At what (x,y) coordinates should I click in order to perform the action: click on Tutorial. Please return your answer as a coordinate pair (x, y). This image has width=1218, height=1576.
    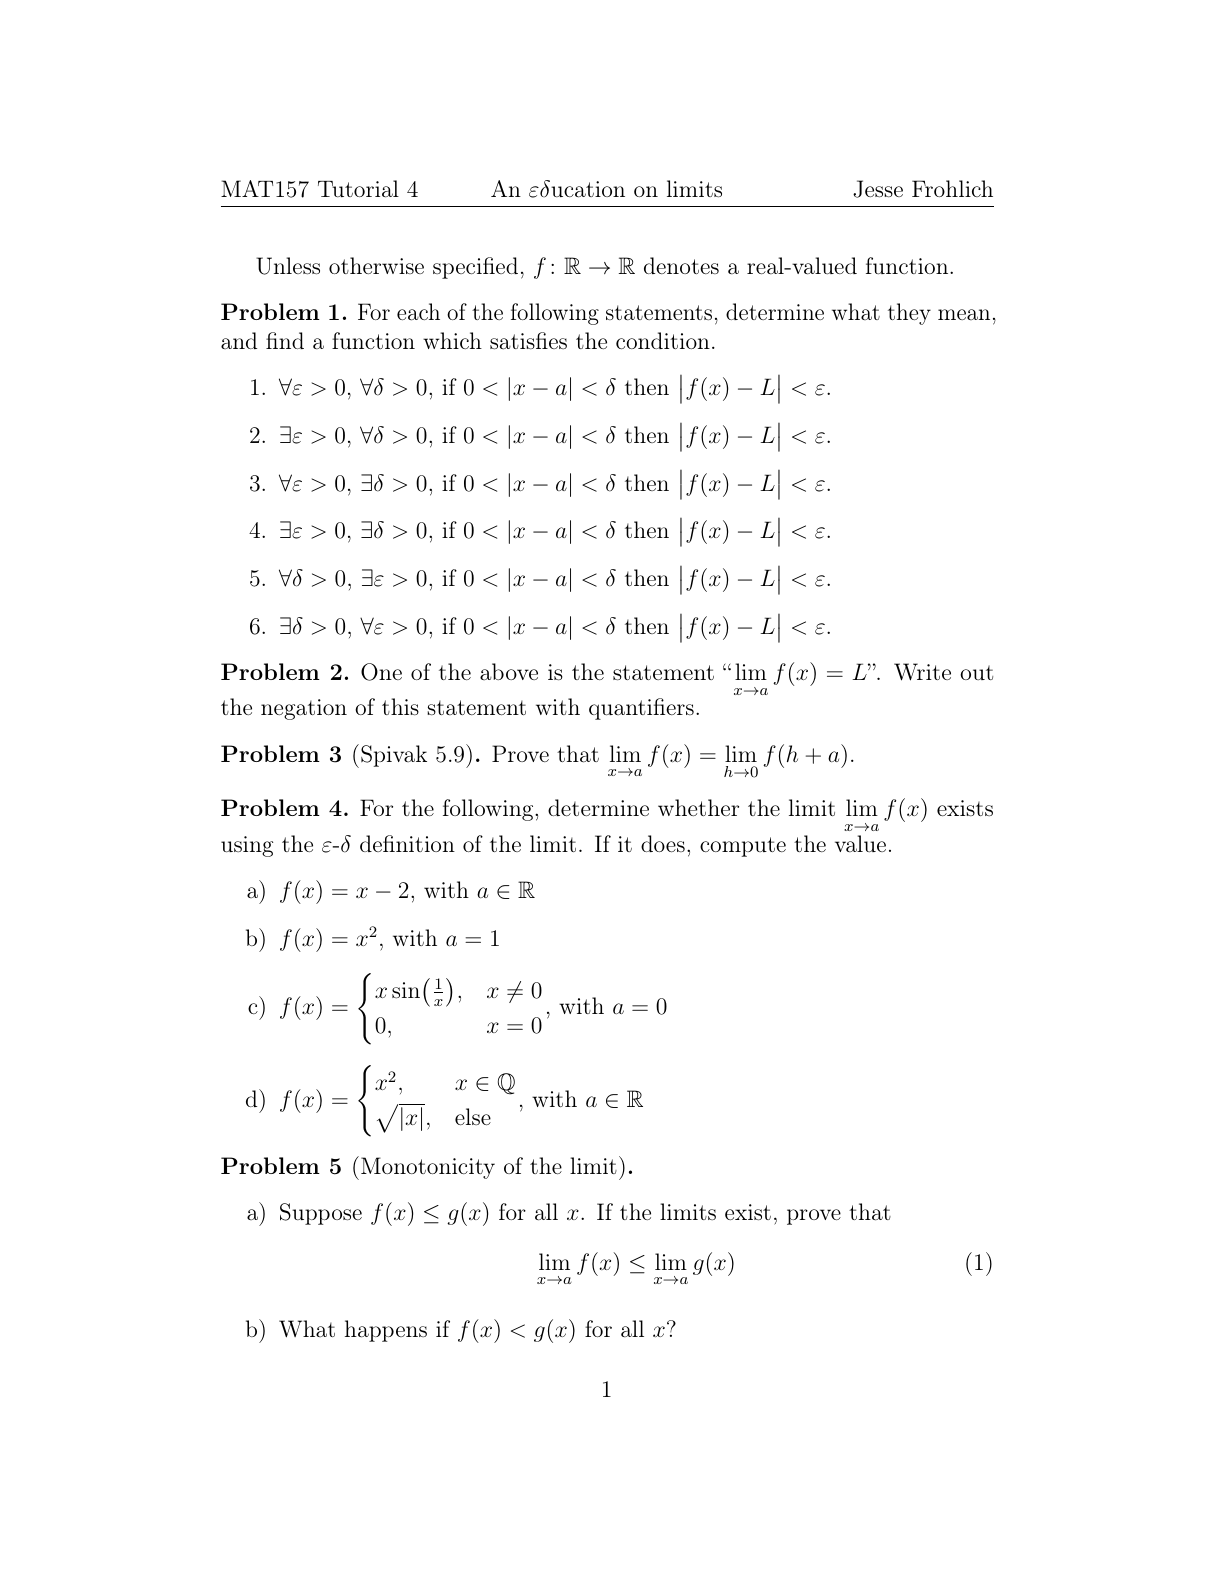
    Looking at the image, I should click on (358, 189).
